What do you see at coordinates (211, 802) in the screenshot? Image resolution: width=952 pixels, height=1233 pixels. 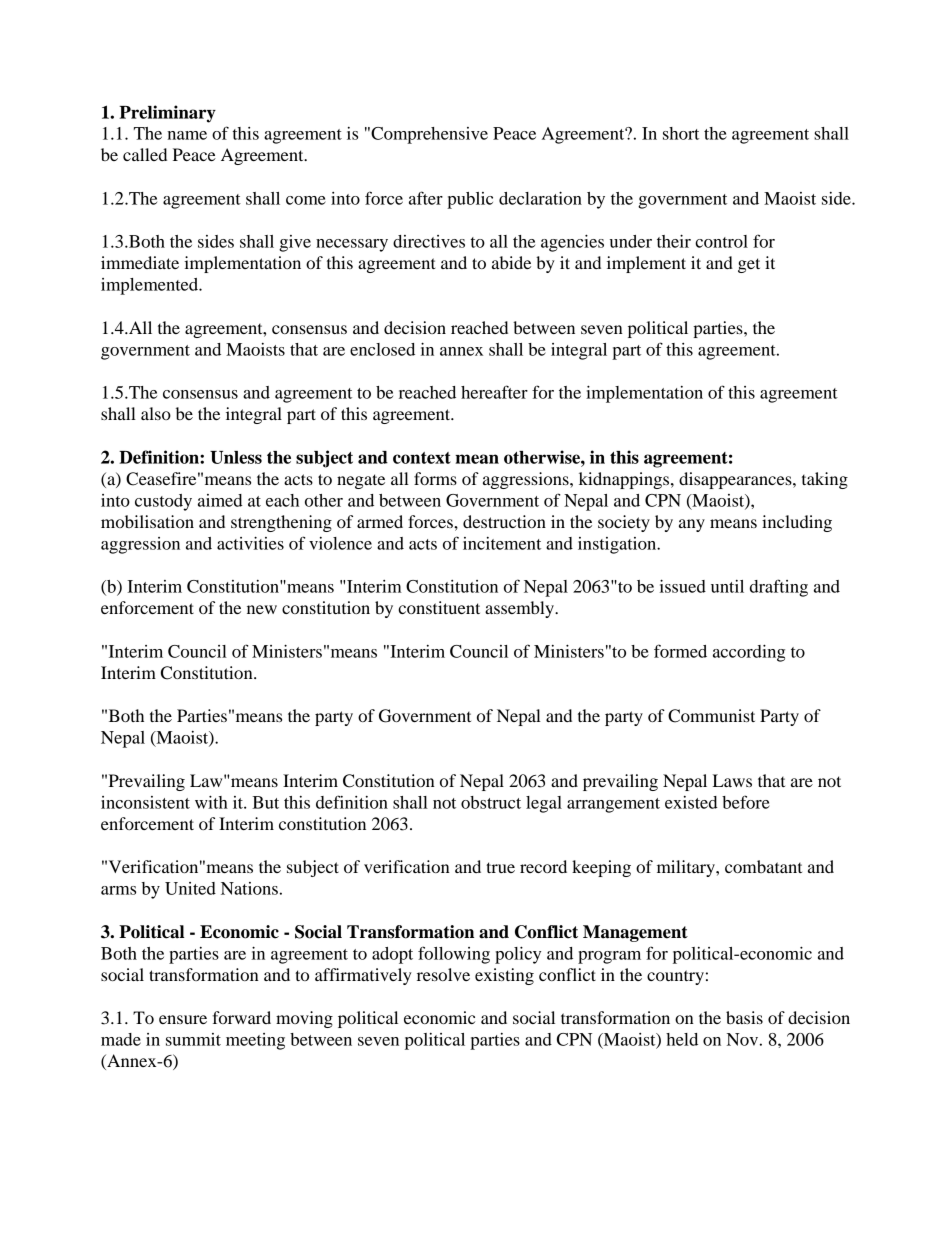 I see `with` at bounding box center [211, 802].
